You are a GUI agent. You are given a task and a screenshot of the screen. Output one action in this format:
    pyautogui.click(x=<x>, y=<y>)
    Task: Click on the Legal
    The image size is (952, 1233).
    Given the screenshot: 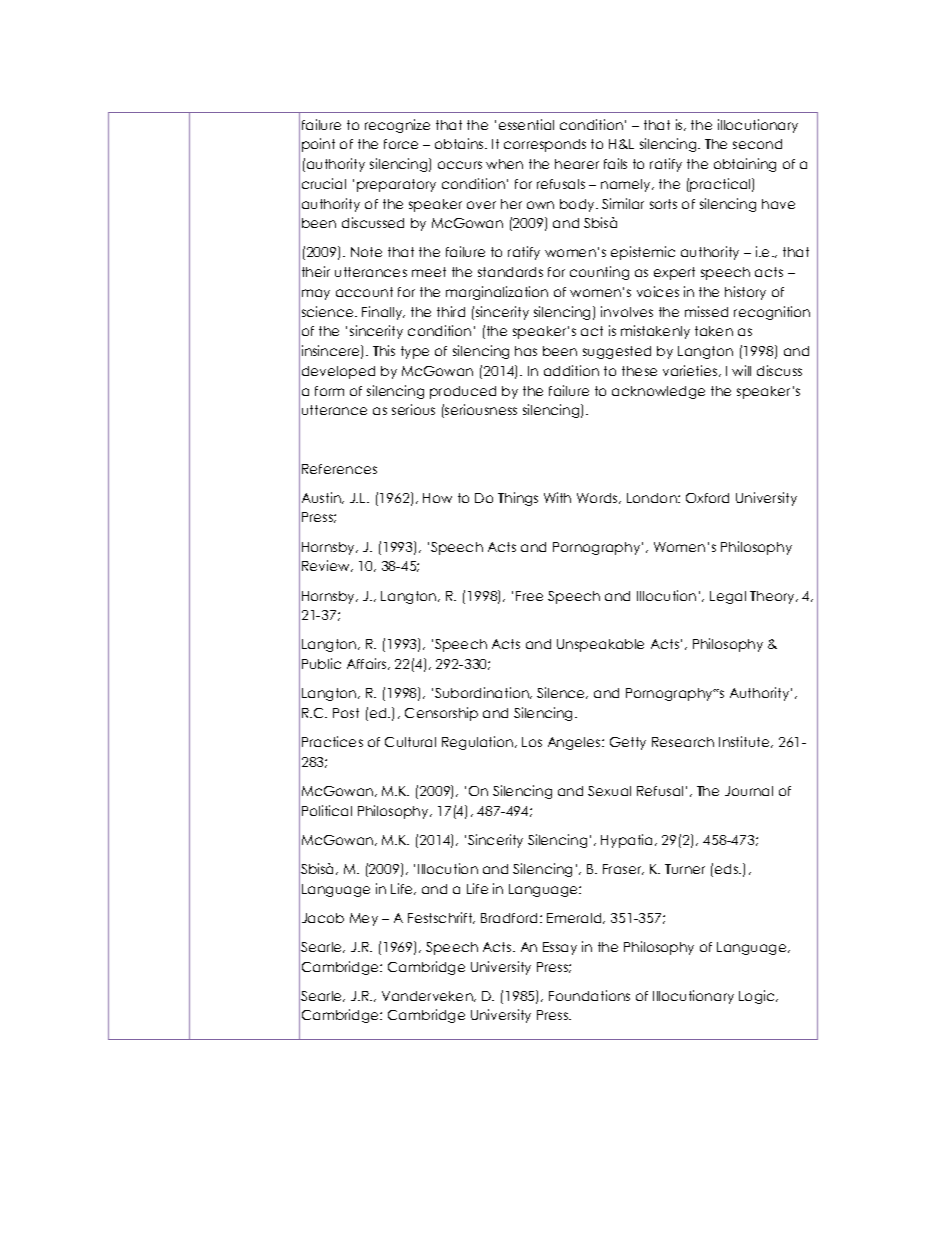 What is the action you would take?
    pyautogui.click(x=728, y=597)
